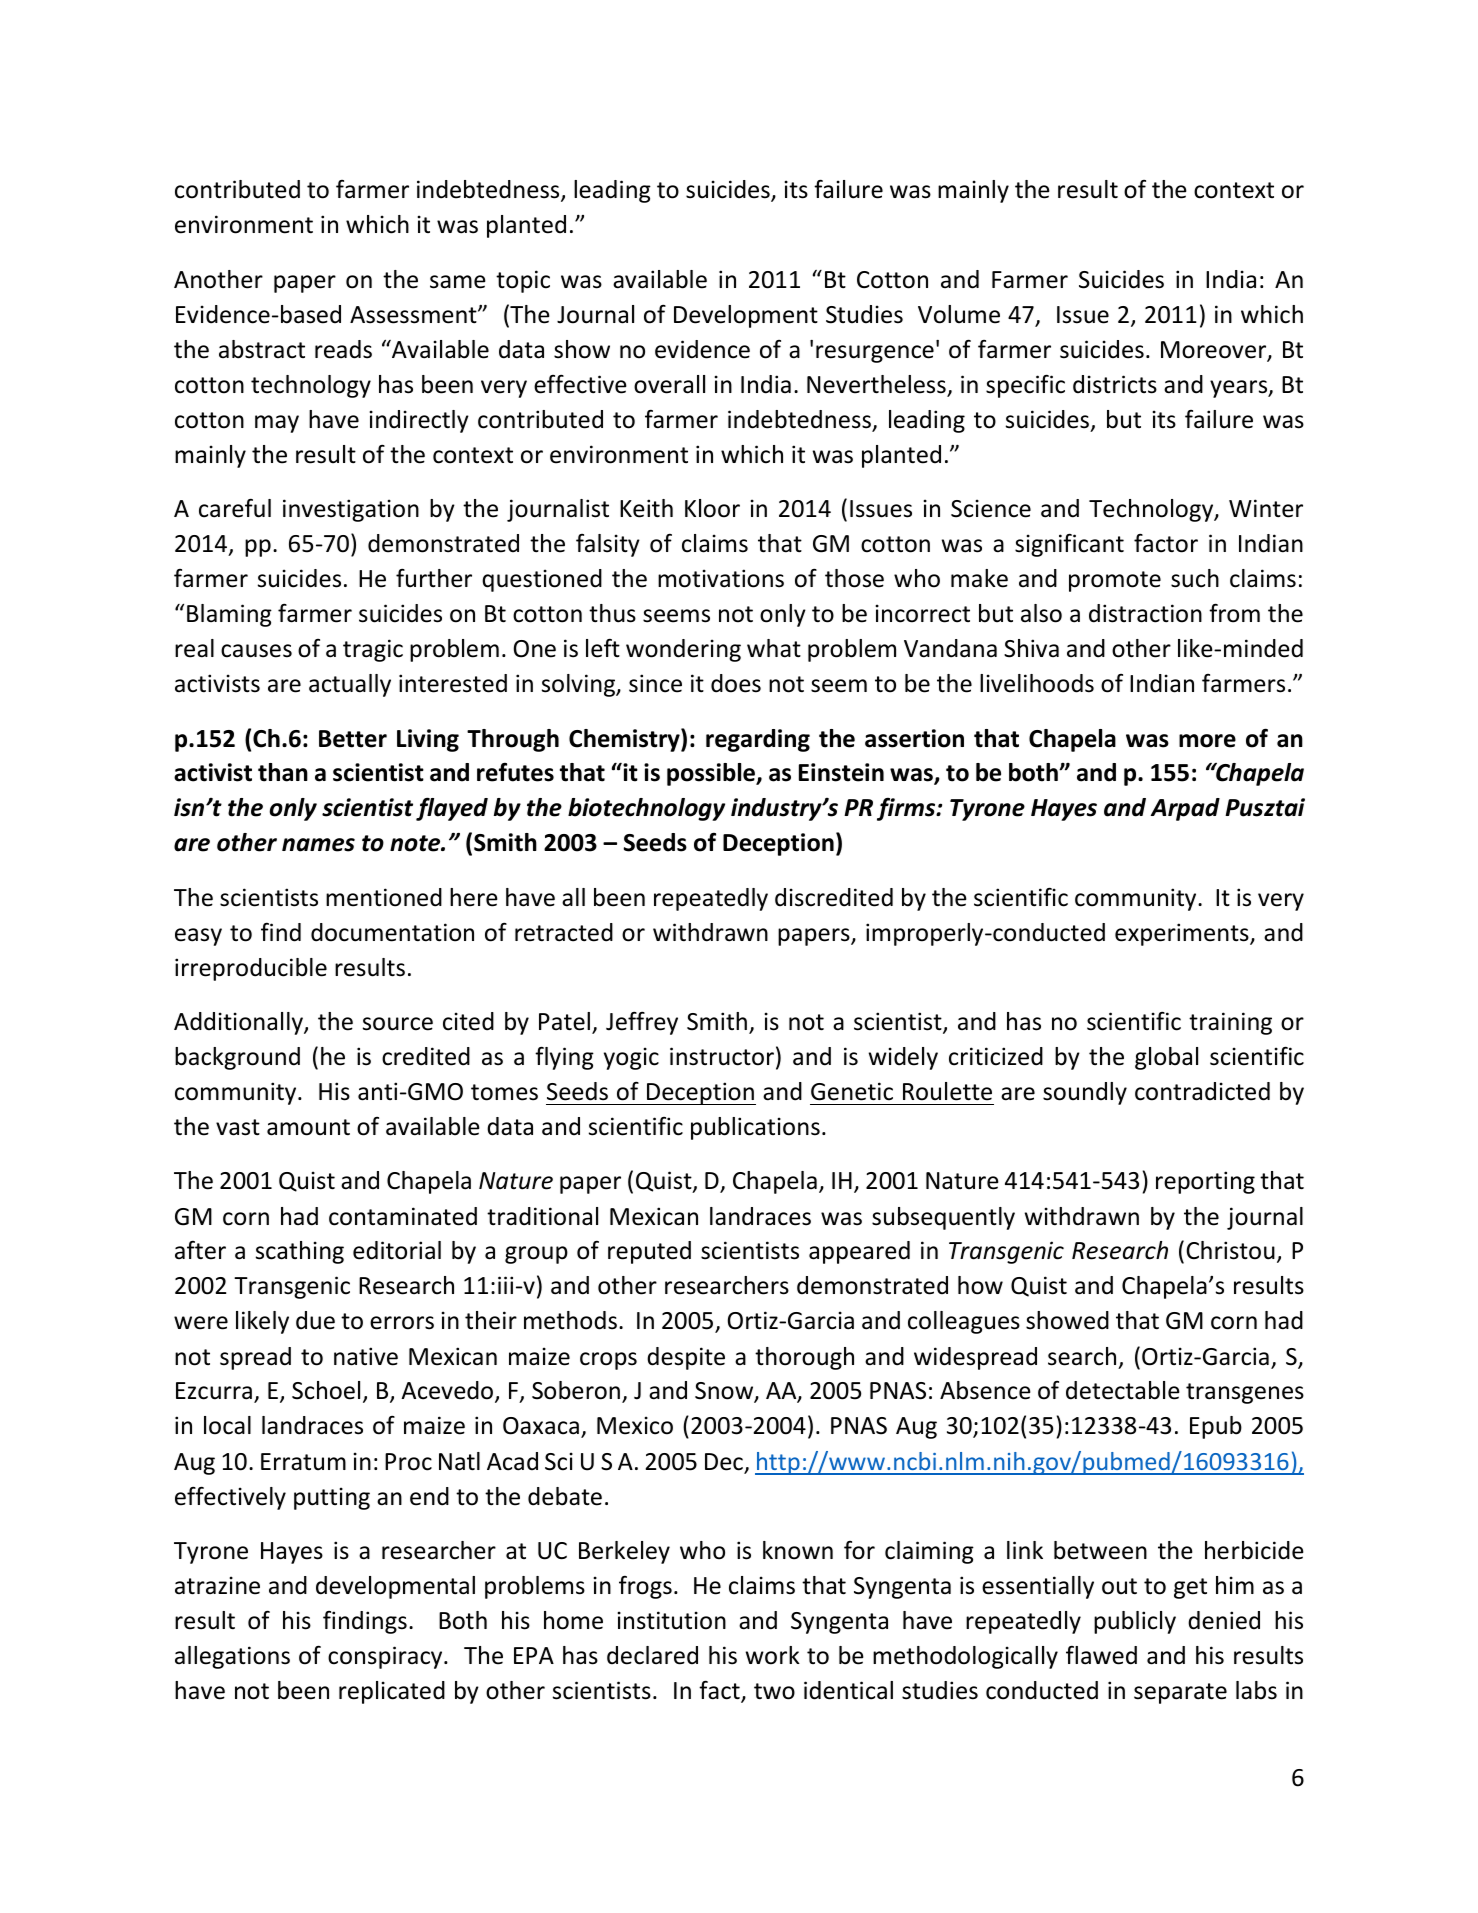  What do you see at coordinates (642, 1023) in the screenshot?
I see `Jeffrey` at bounding box center [642, 1023].
